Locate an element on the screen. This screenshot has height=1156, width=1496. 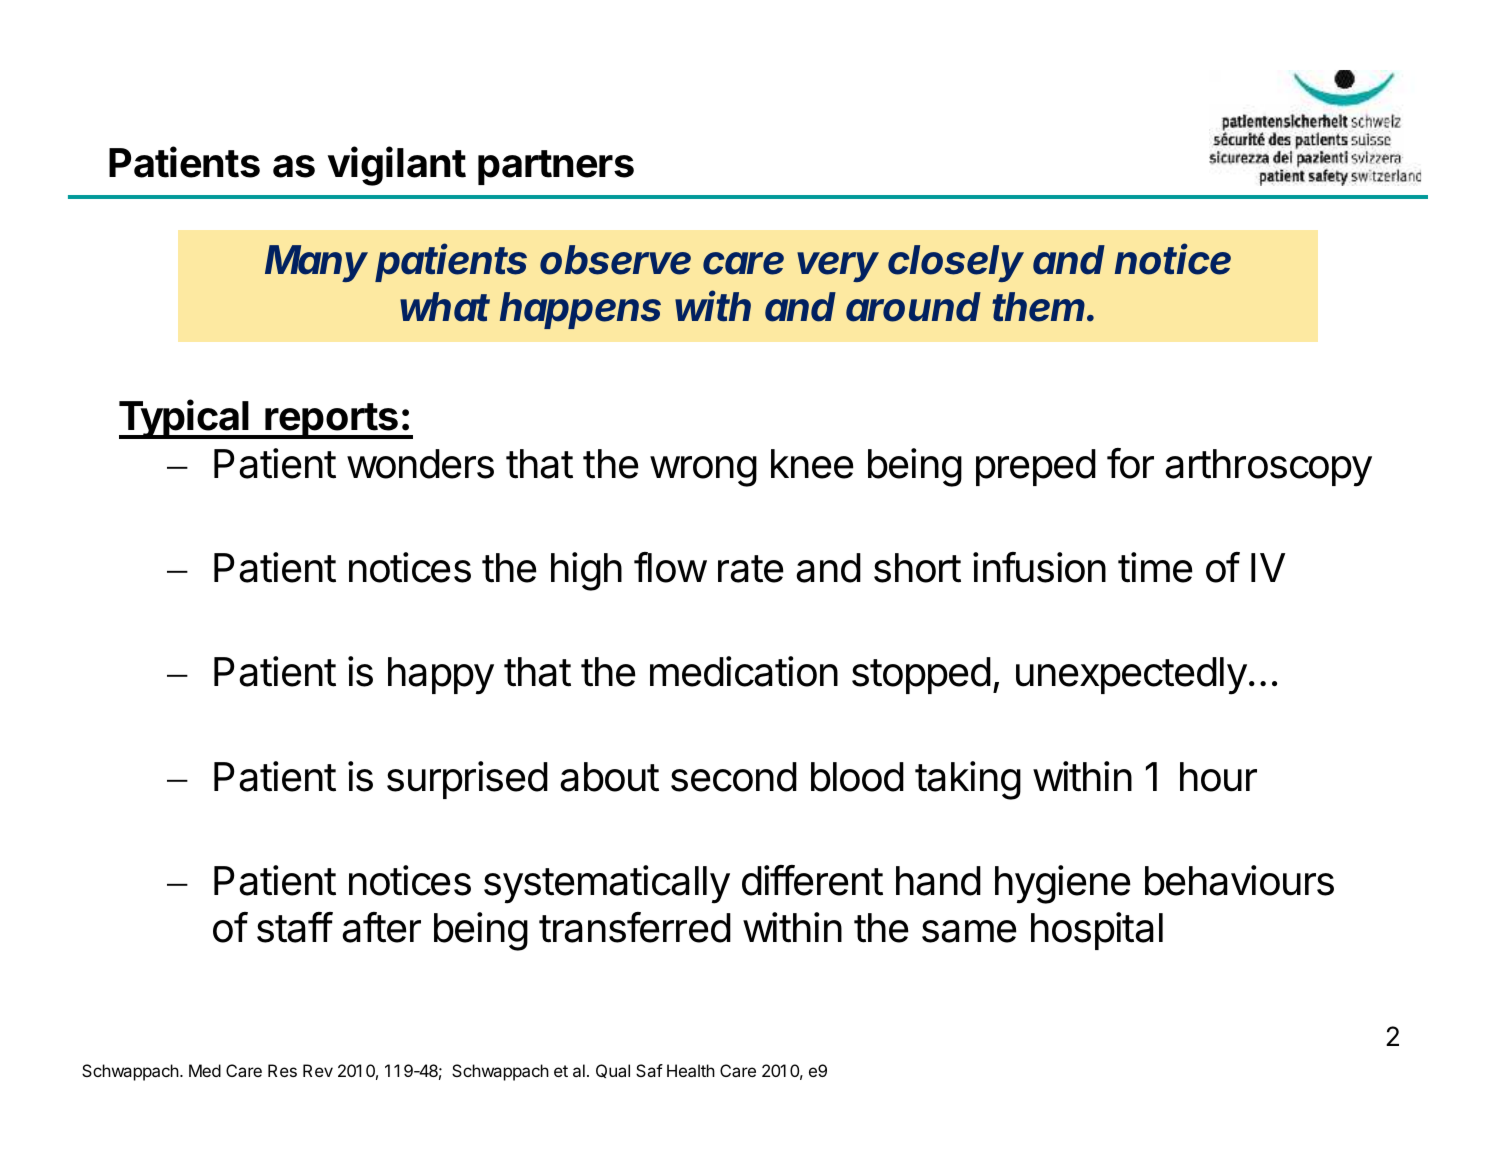
Saf is located at coordinates (649, 1070).
